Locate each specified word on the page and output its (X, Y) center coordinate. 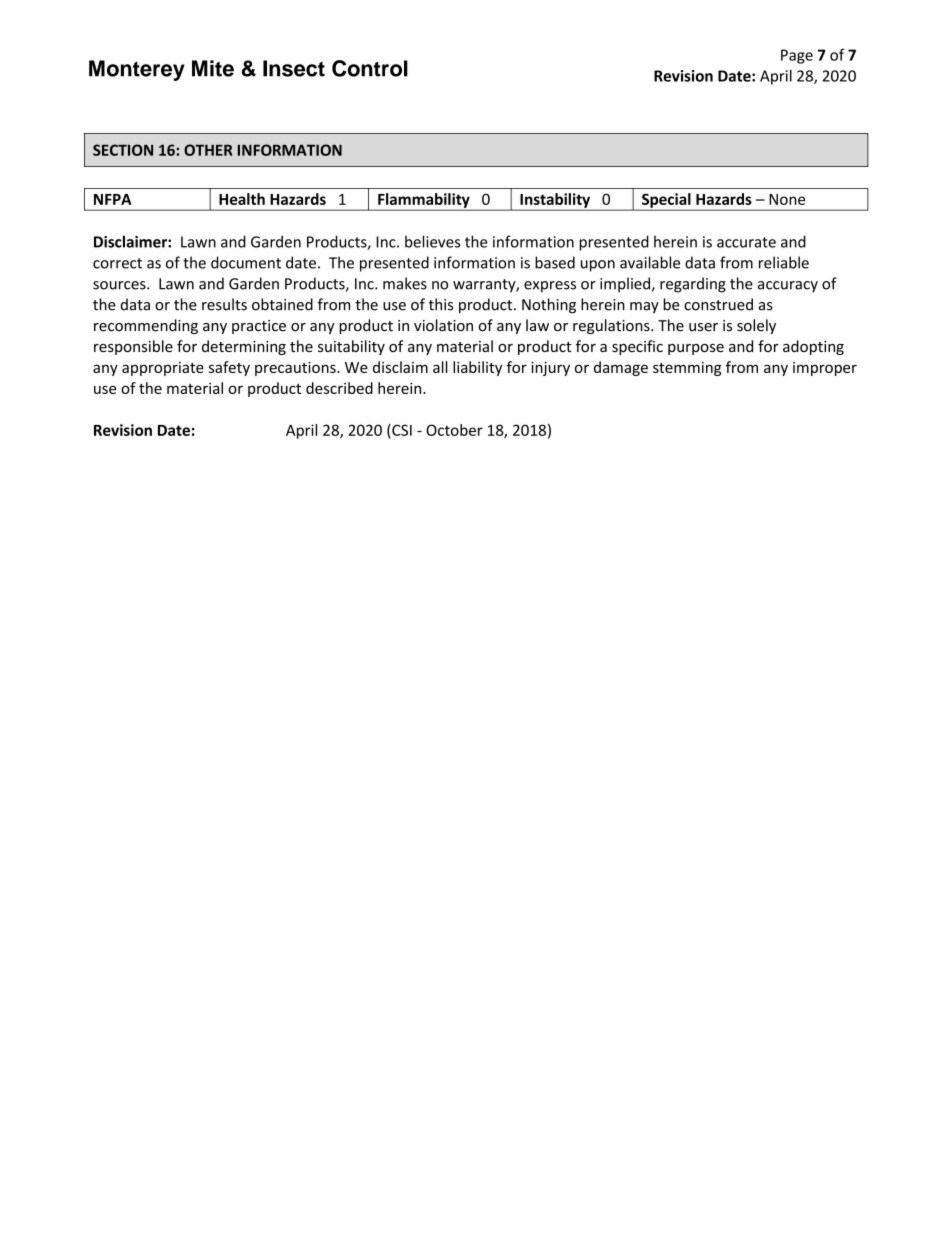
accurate (746, 242)
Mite (213, 68)
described (339, 388)
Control (370, 68)
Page (797, 56)
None (787, 199)
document (246, 262)
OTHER (208, 150)
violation (443, 325)
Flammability (424, 201)
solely (756, 326)
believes (432, 241)
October (454, 430)
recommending (146, 326)
